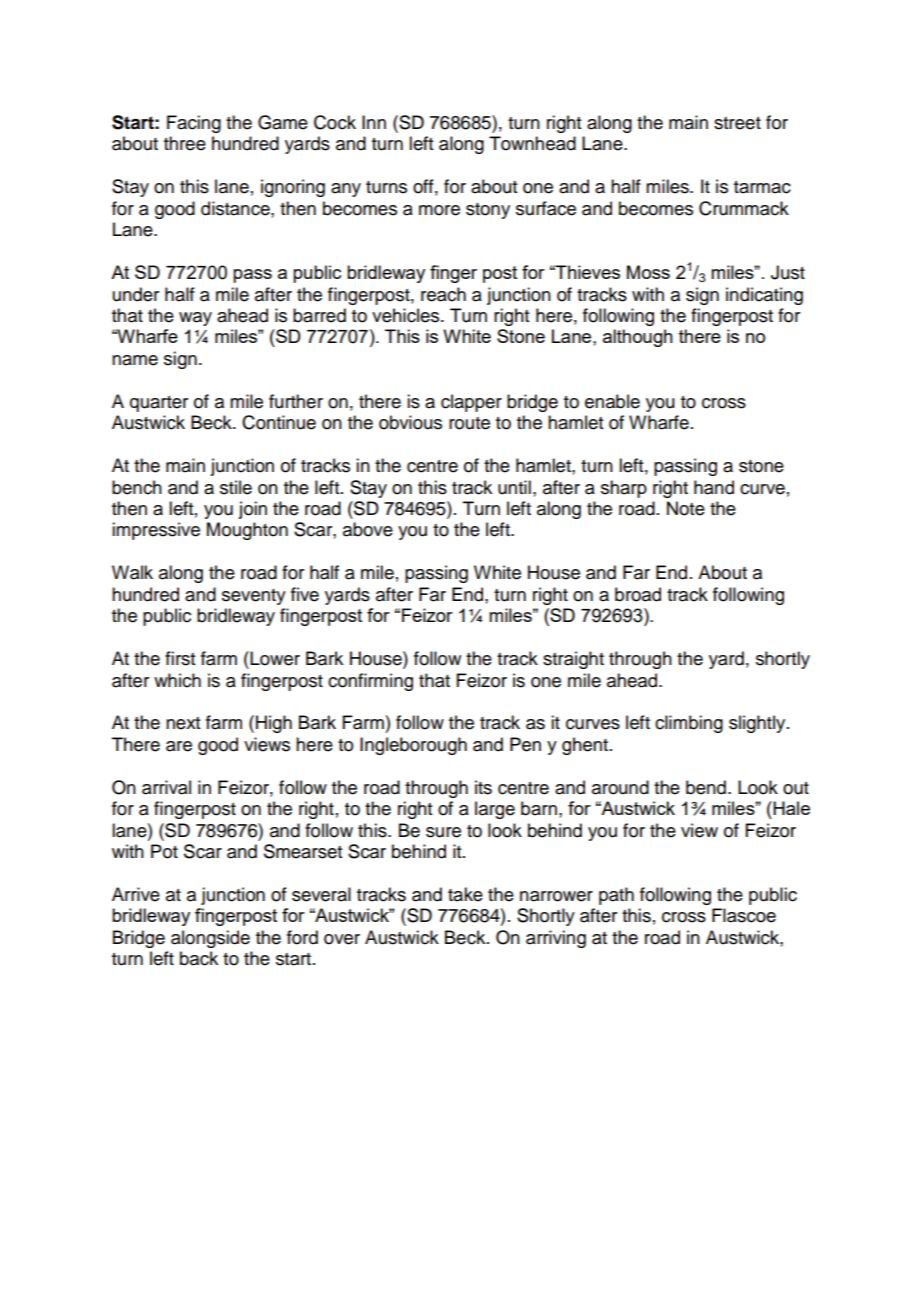 Image resolution: width=924 pixels, height=1308 pixels. Describe the element at coordinates (737, 123) in the page. I see `street` at that location.
